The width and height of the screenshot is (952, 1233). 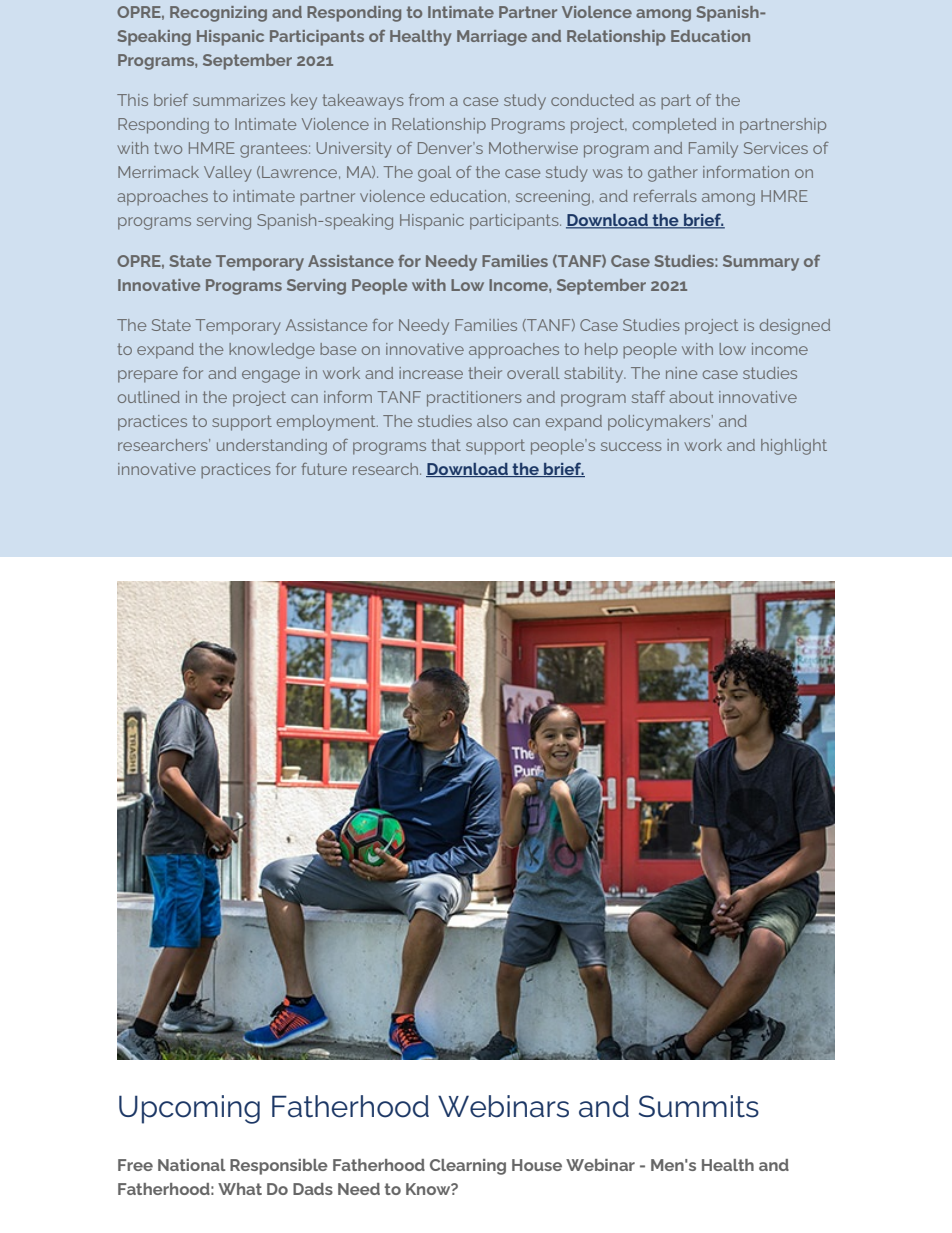 I want to click on understanding, so click(x=272, y=447).
